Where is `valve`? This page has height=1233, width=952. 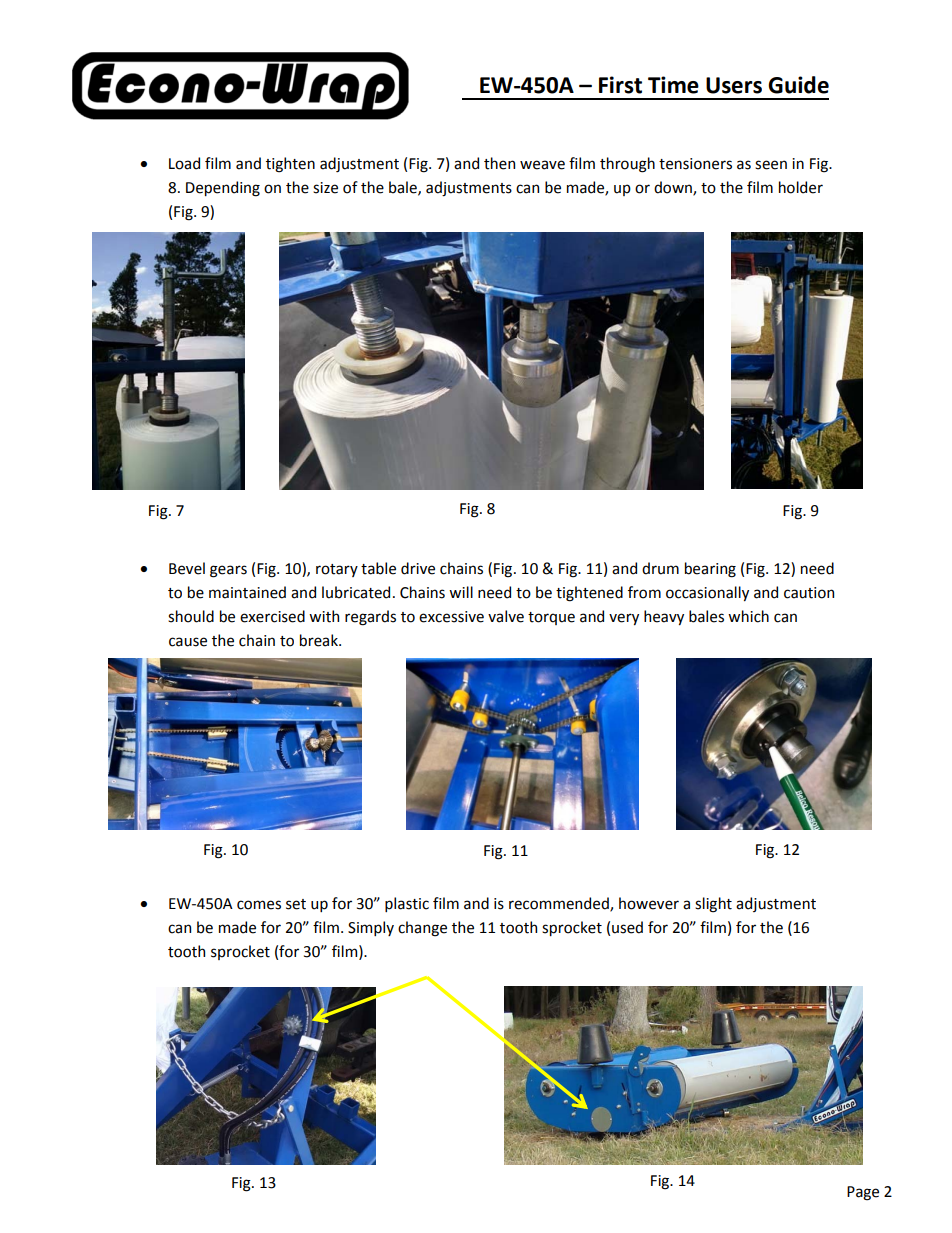 valve is located at coordinates (506, 616).
